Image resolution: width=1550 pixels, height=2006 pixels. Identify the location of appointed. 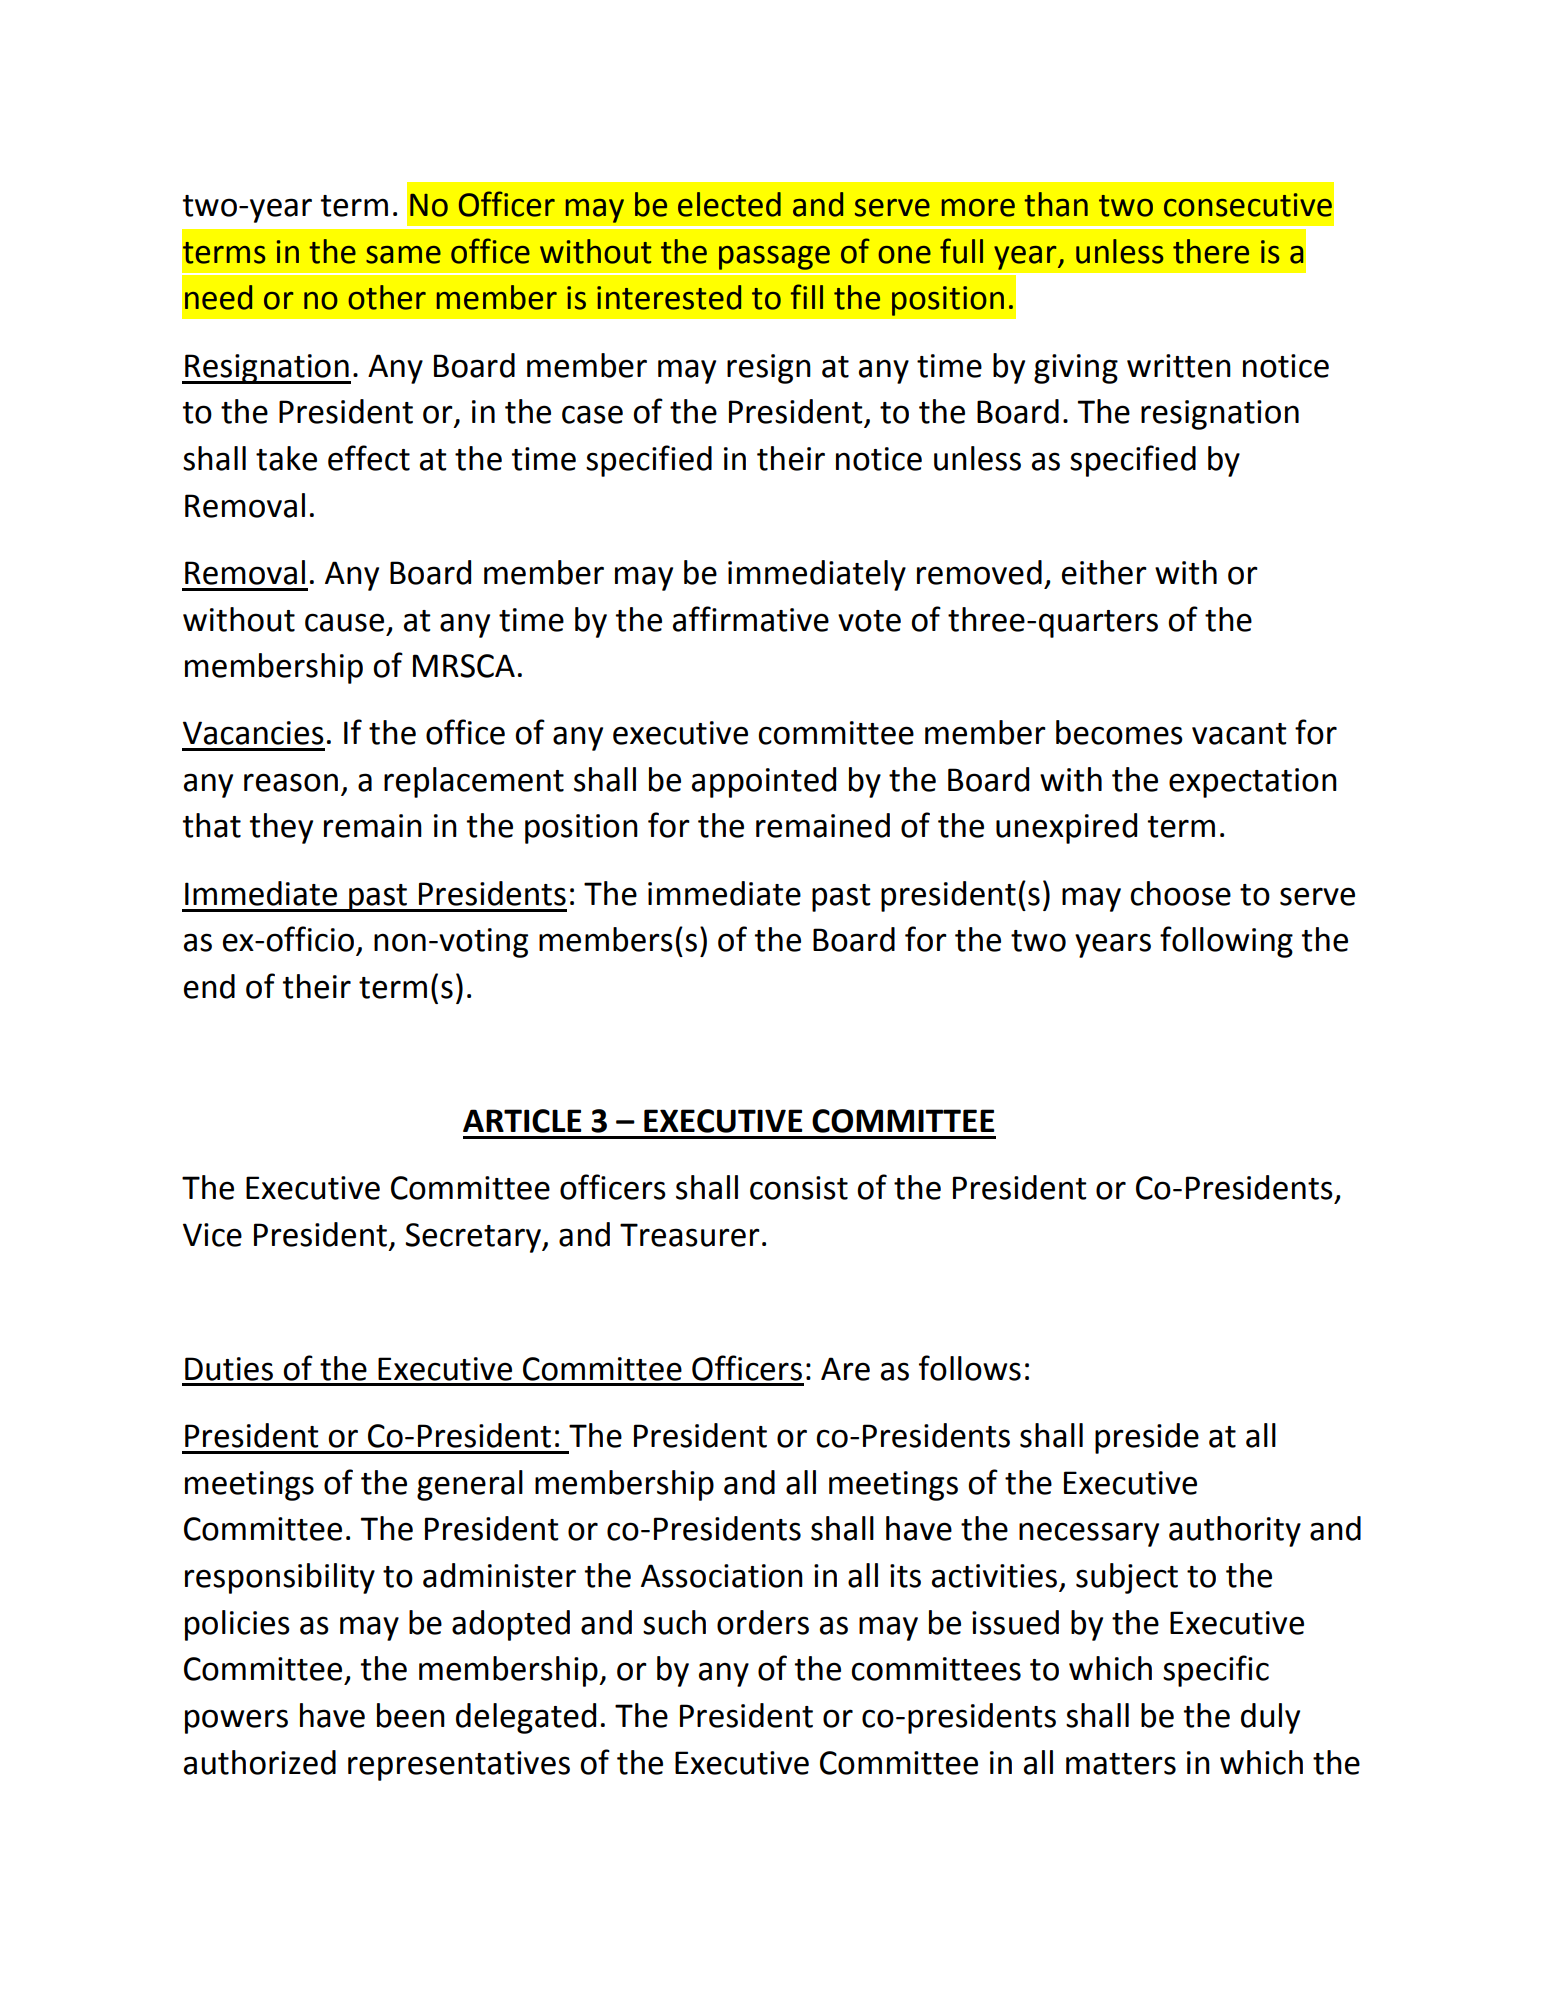
(764, 782).
